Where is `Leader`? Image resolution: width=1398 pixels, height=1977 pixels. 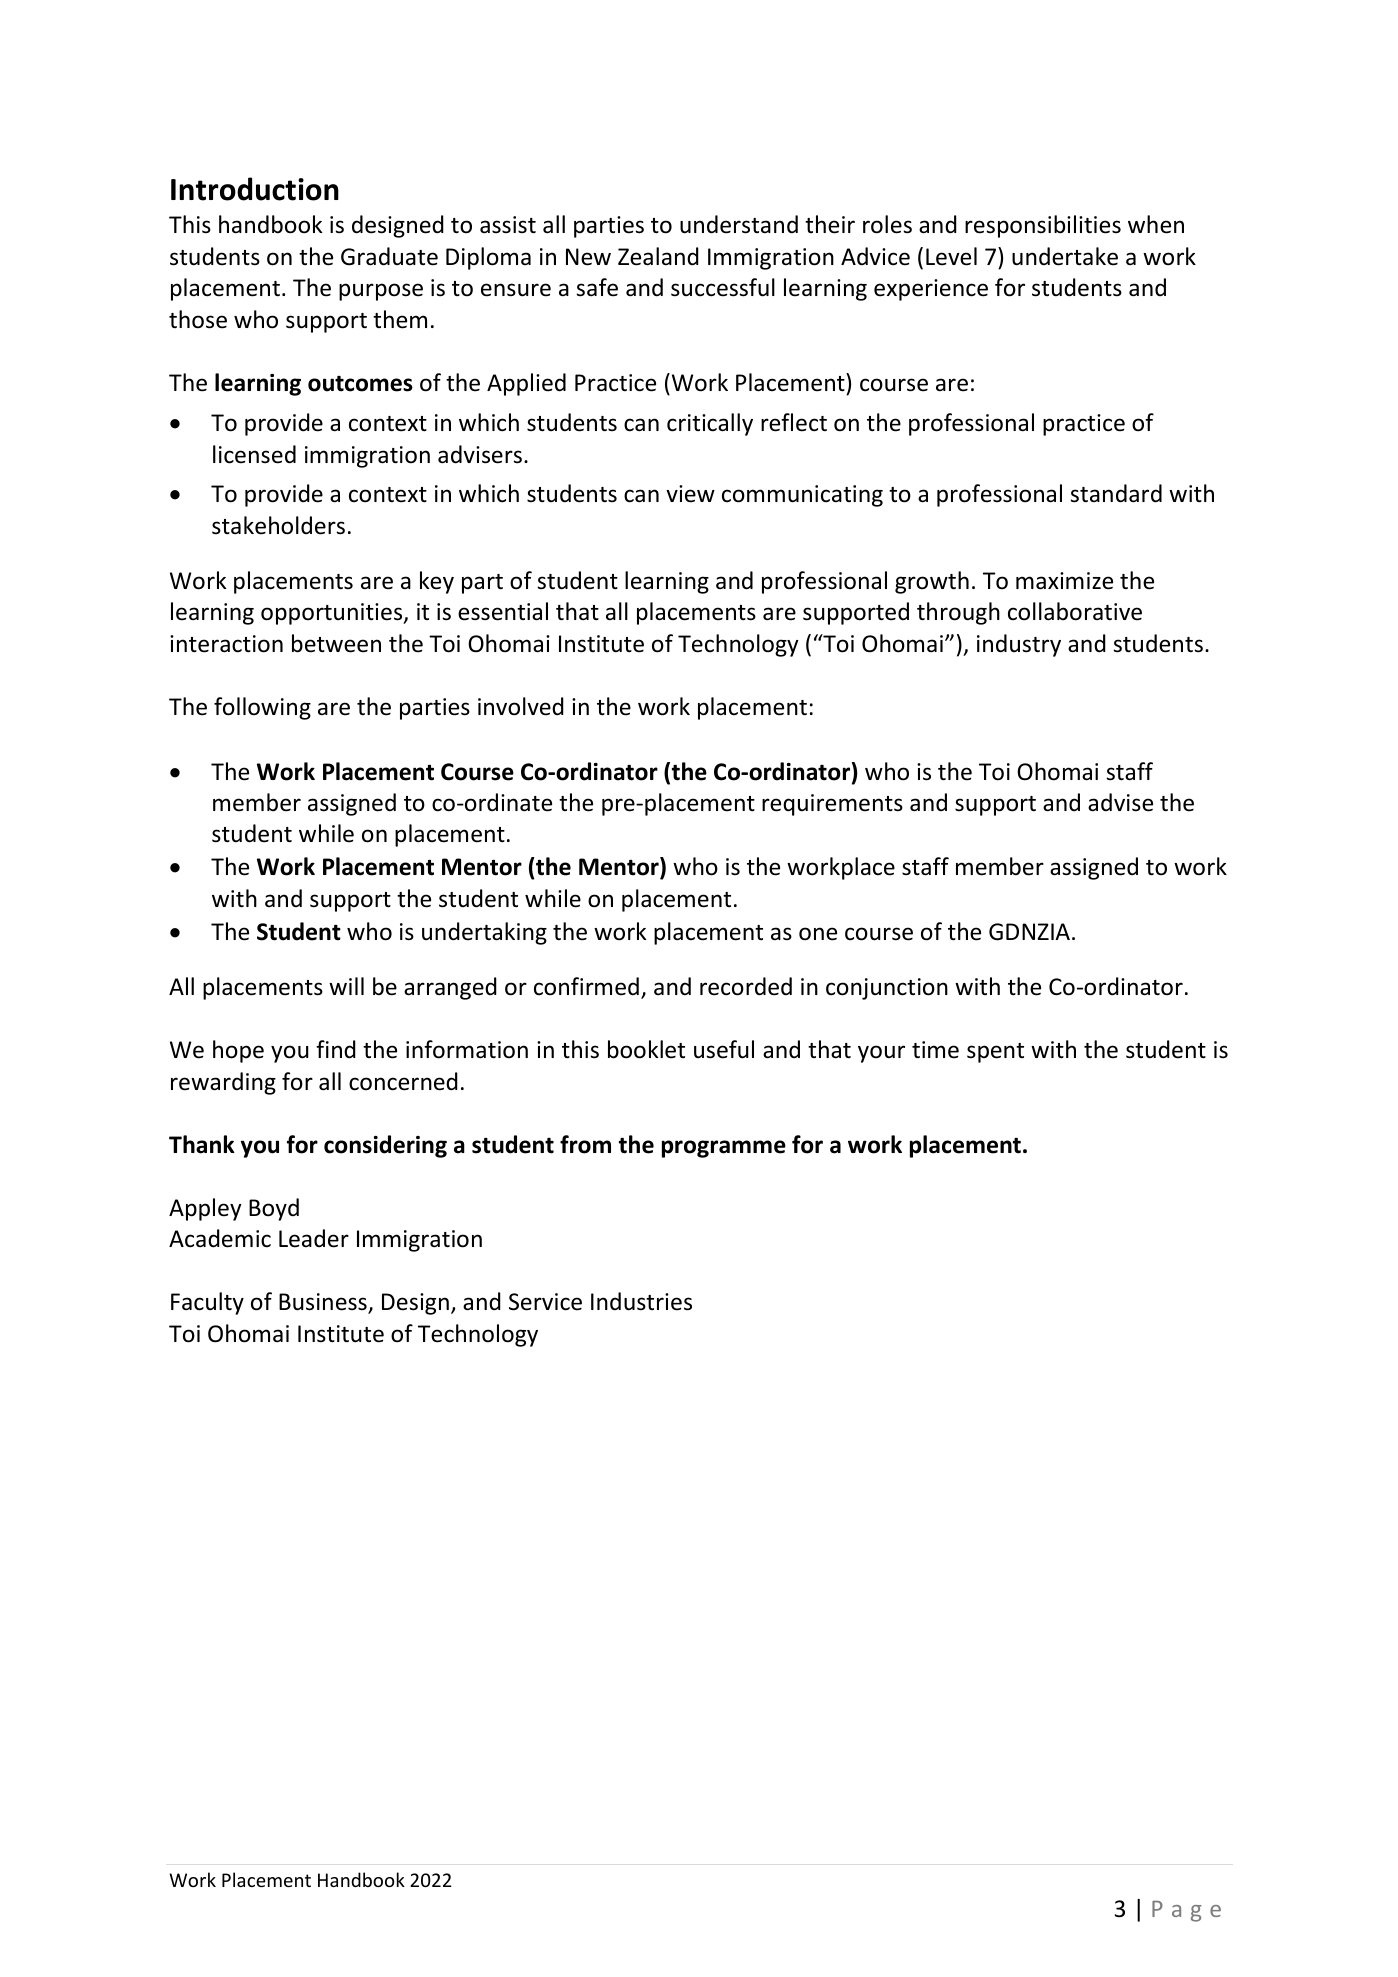
Leader is located at coordinates (314, 1238).
